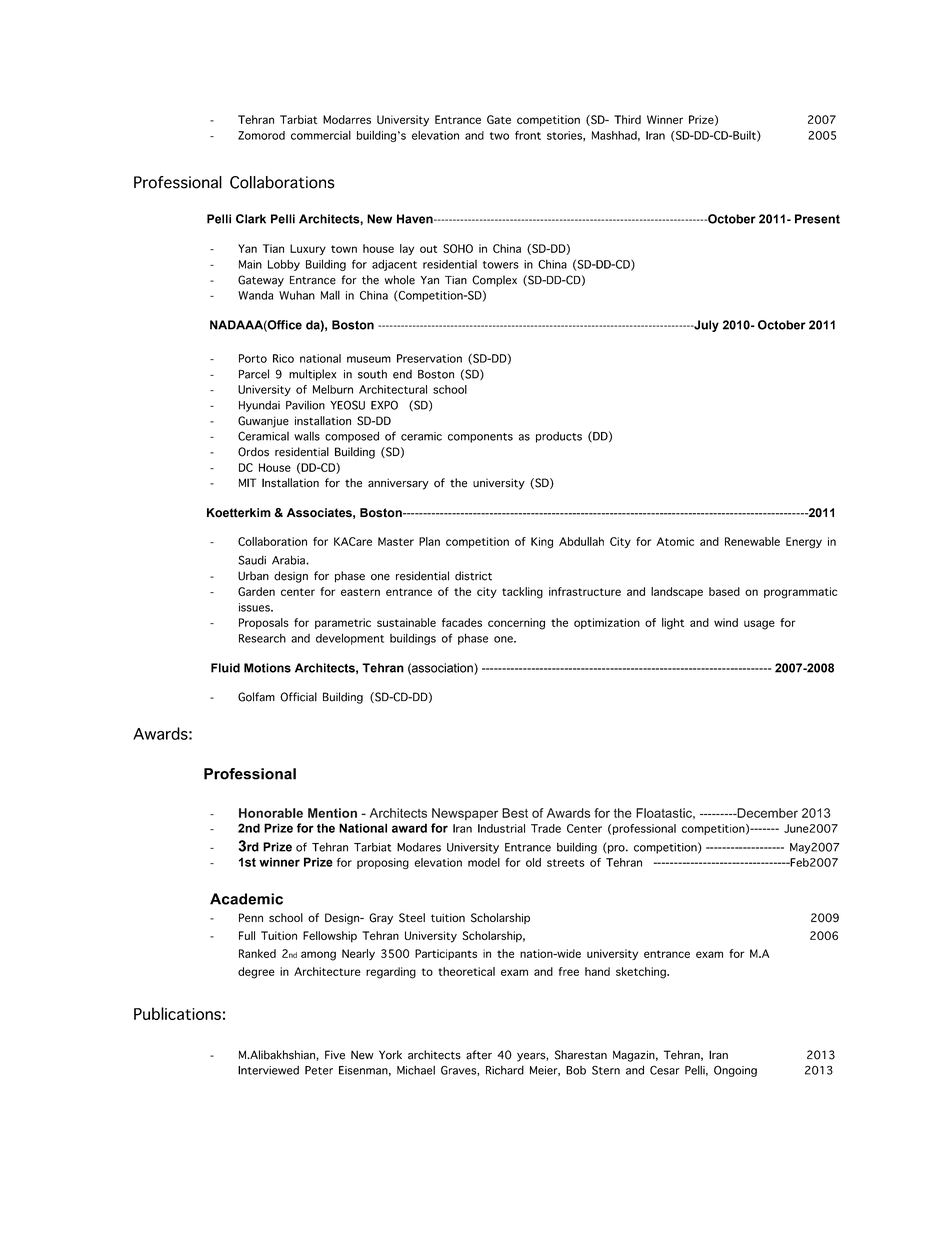 The image size is (952, 1233). What do you see at coordinates (522, 593) in the document?
I see `tackling` at bounding box center [522, 593].
